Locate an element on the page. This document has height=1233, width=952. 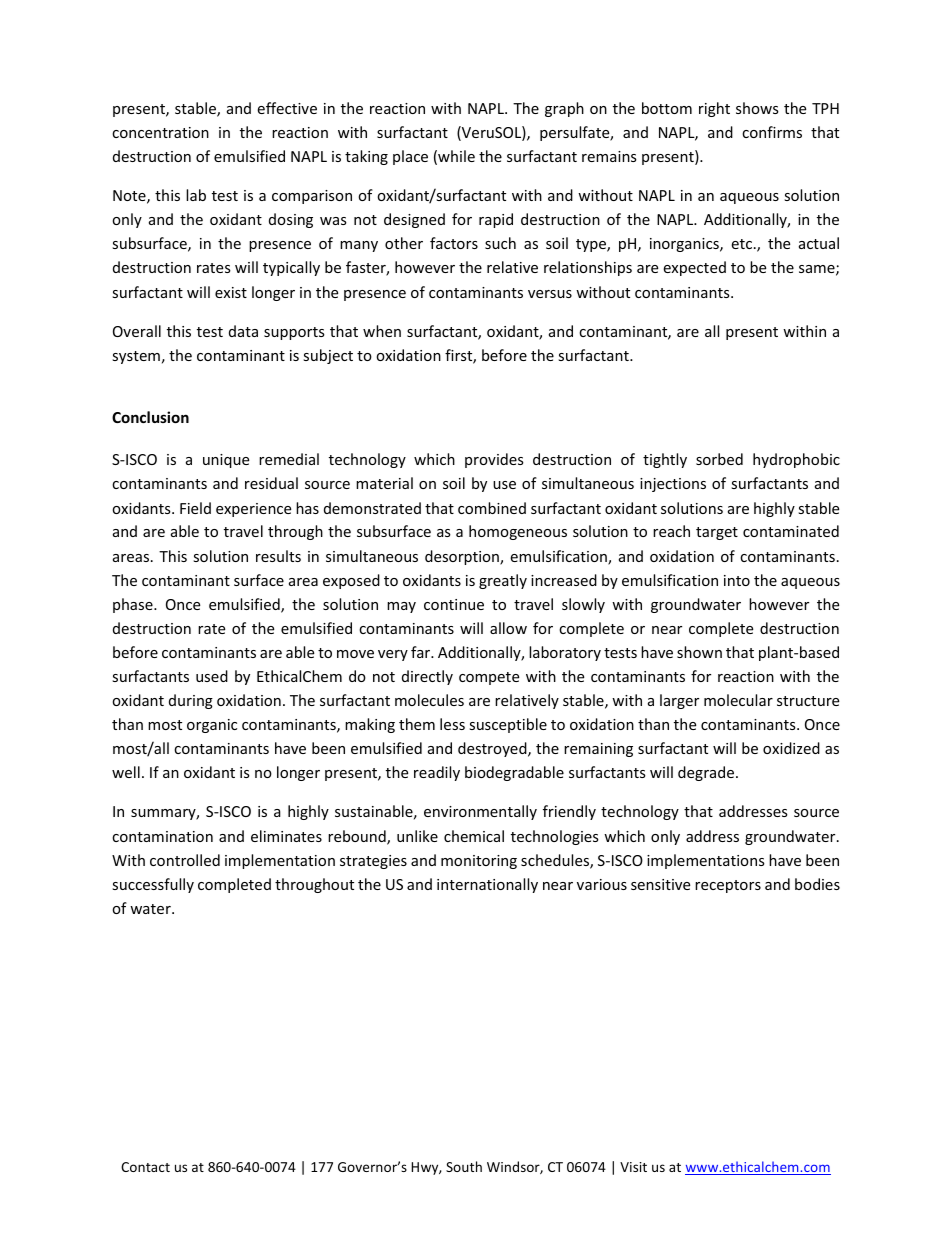
used is located at coordinates (212, 676).
